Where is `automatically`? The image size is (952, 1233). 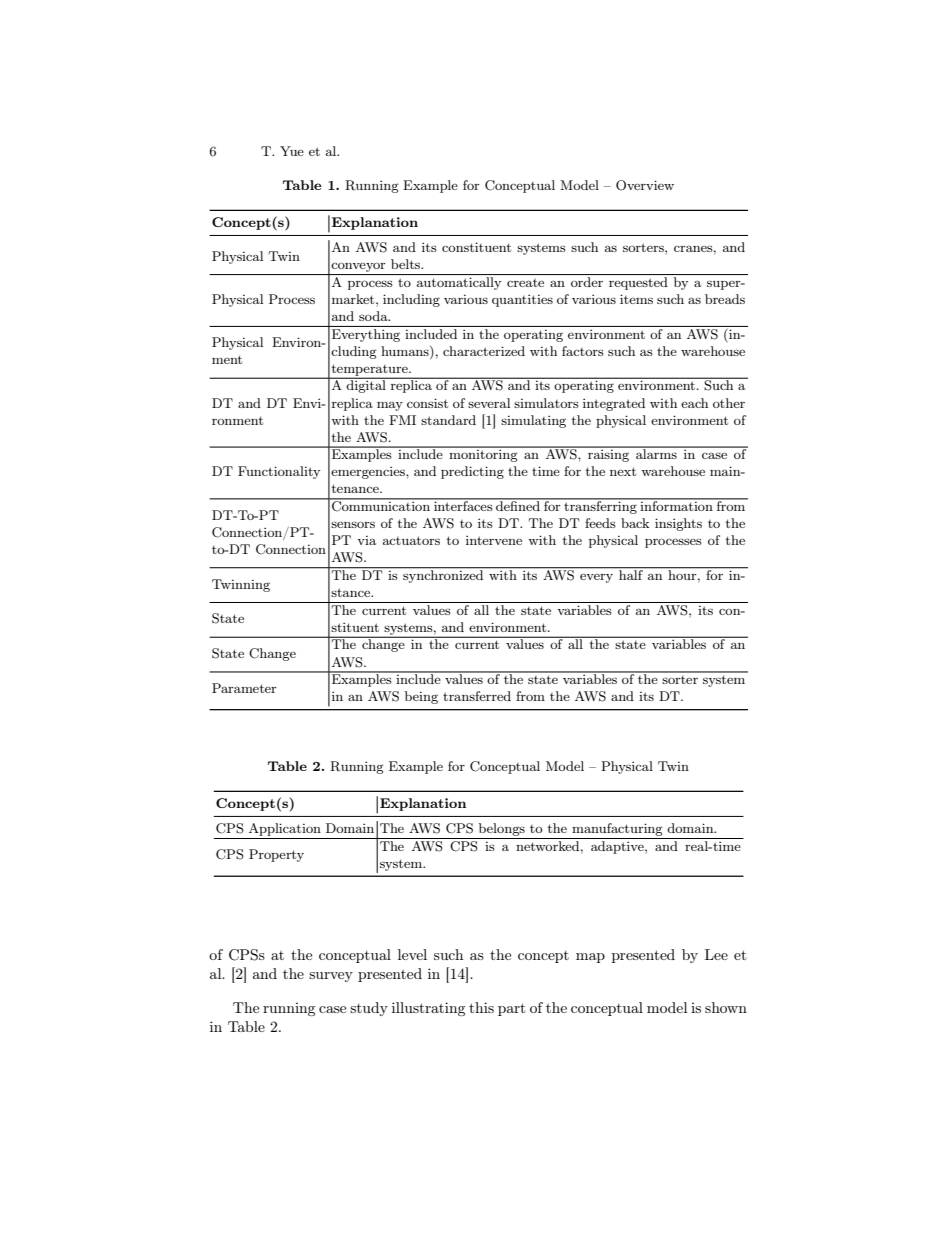 automatically is located at coordinates (459, 283).
